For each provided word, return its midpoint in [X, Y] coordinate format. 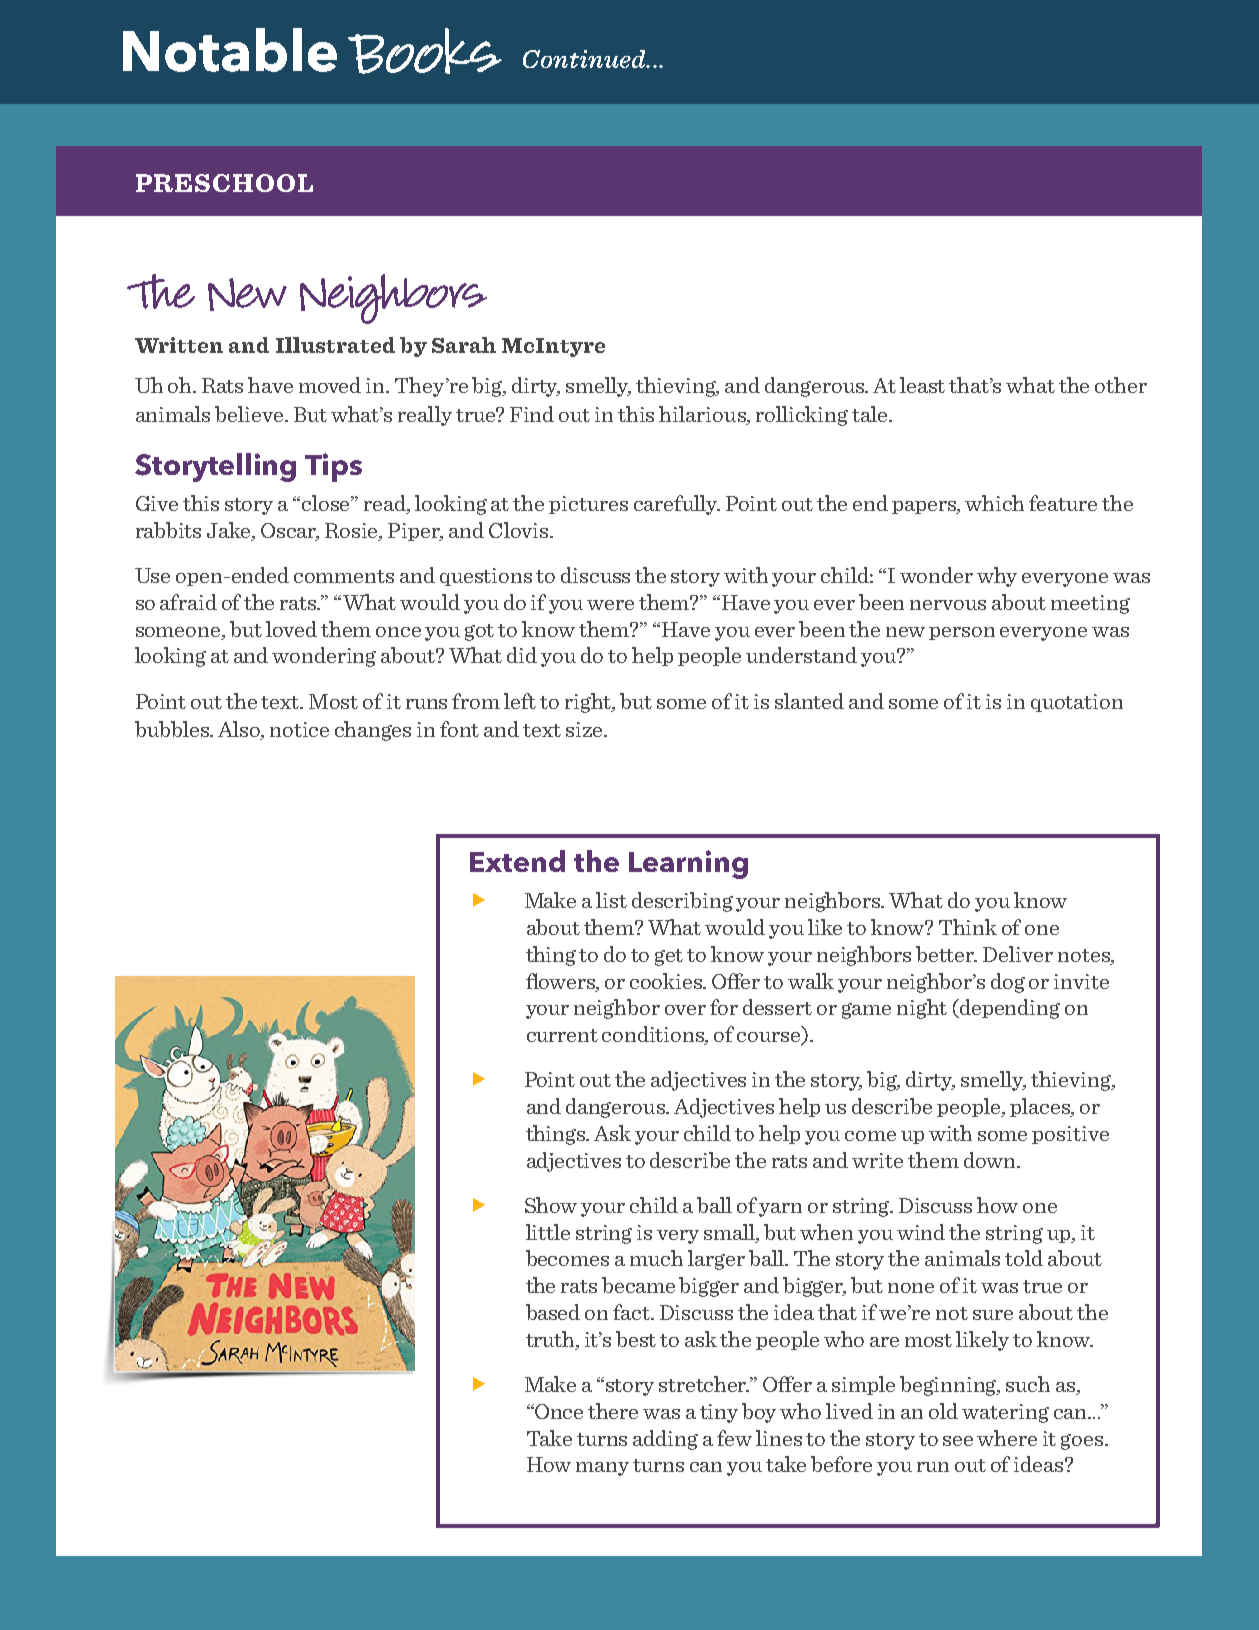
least [922, 385]
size [585, 729]
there [613, 1411]
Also [240, 730]
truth [552, 1340]
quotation [1077, 703]
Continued [585, 59]
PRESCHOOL [224, 183]
